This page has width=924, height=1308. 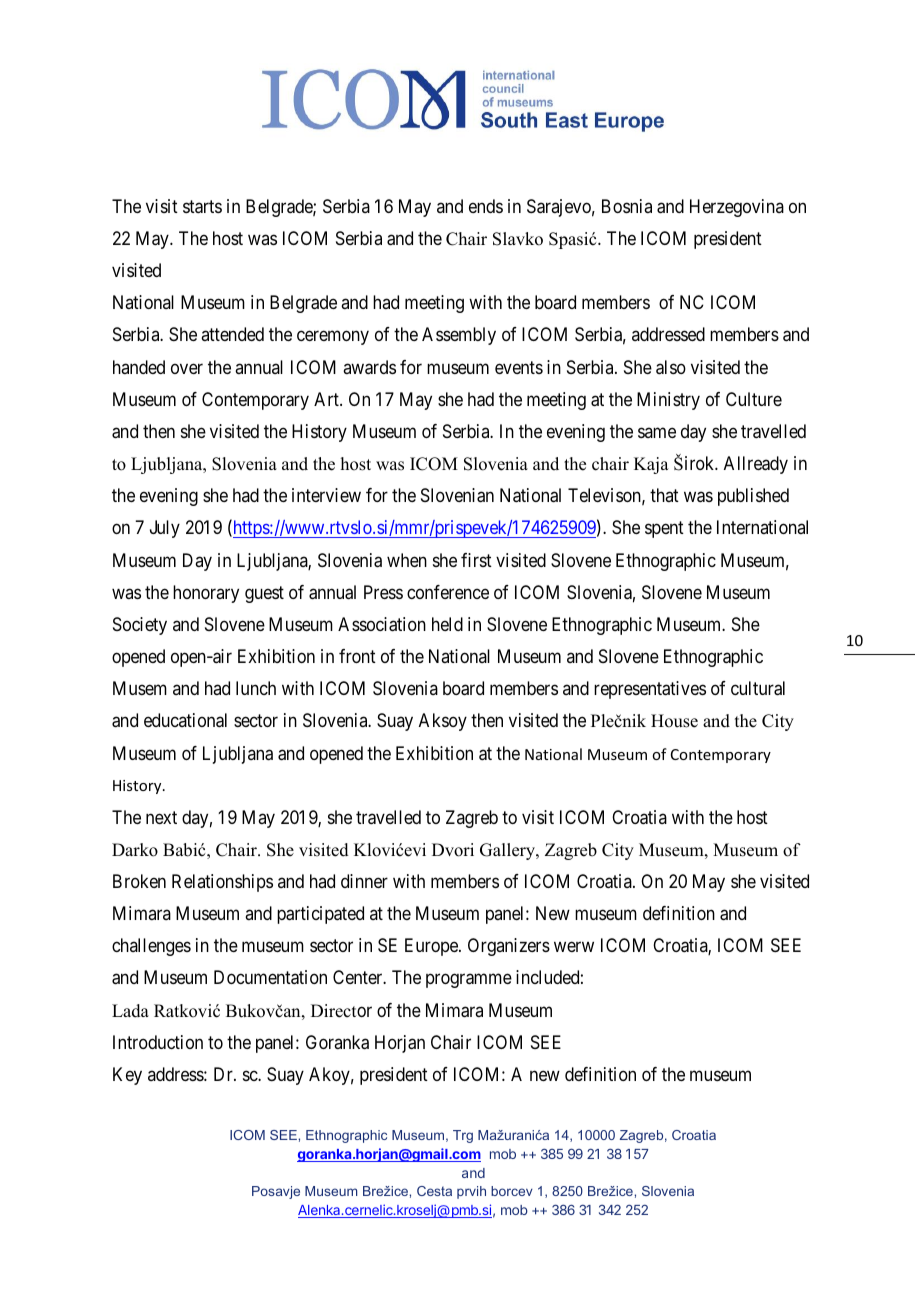 What do you see at coordinates (463, 1136) in the page?
I see `Trg` at bounding box center [463, 1136].
